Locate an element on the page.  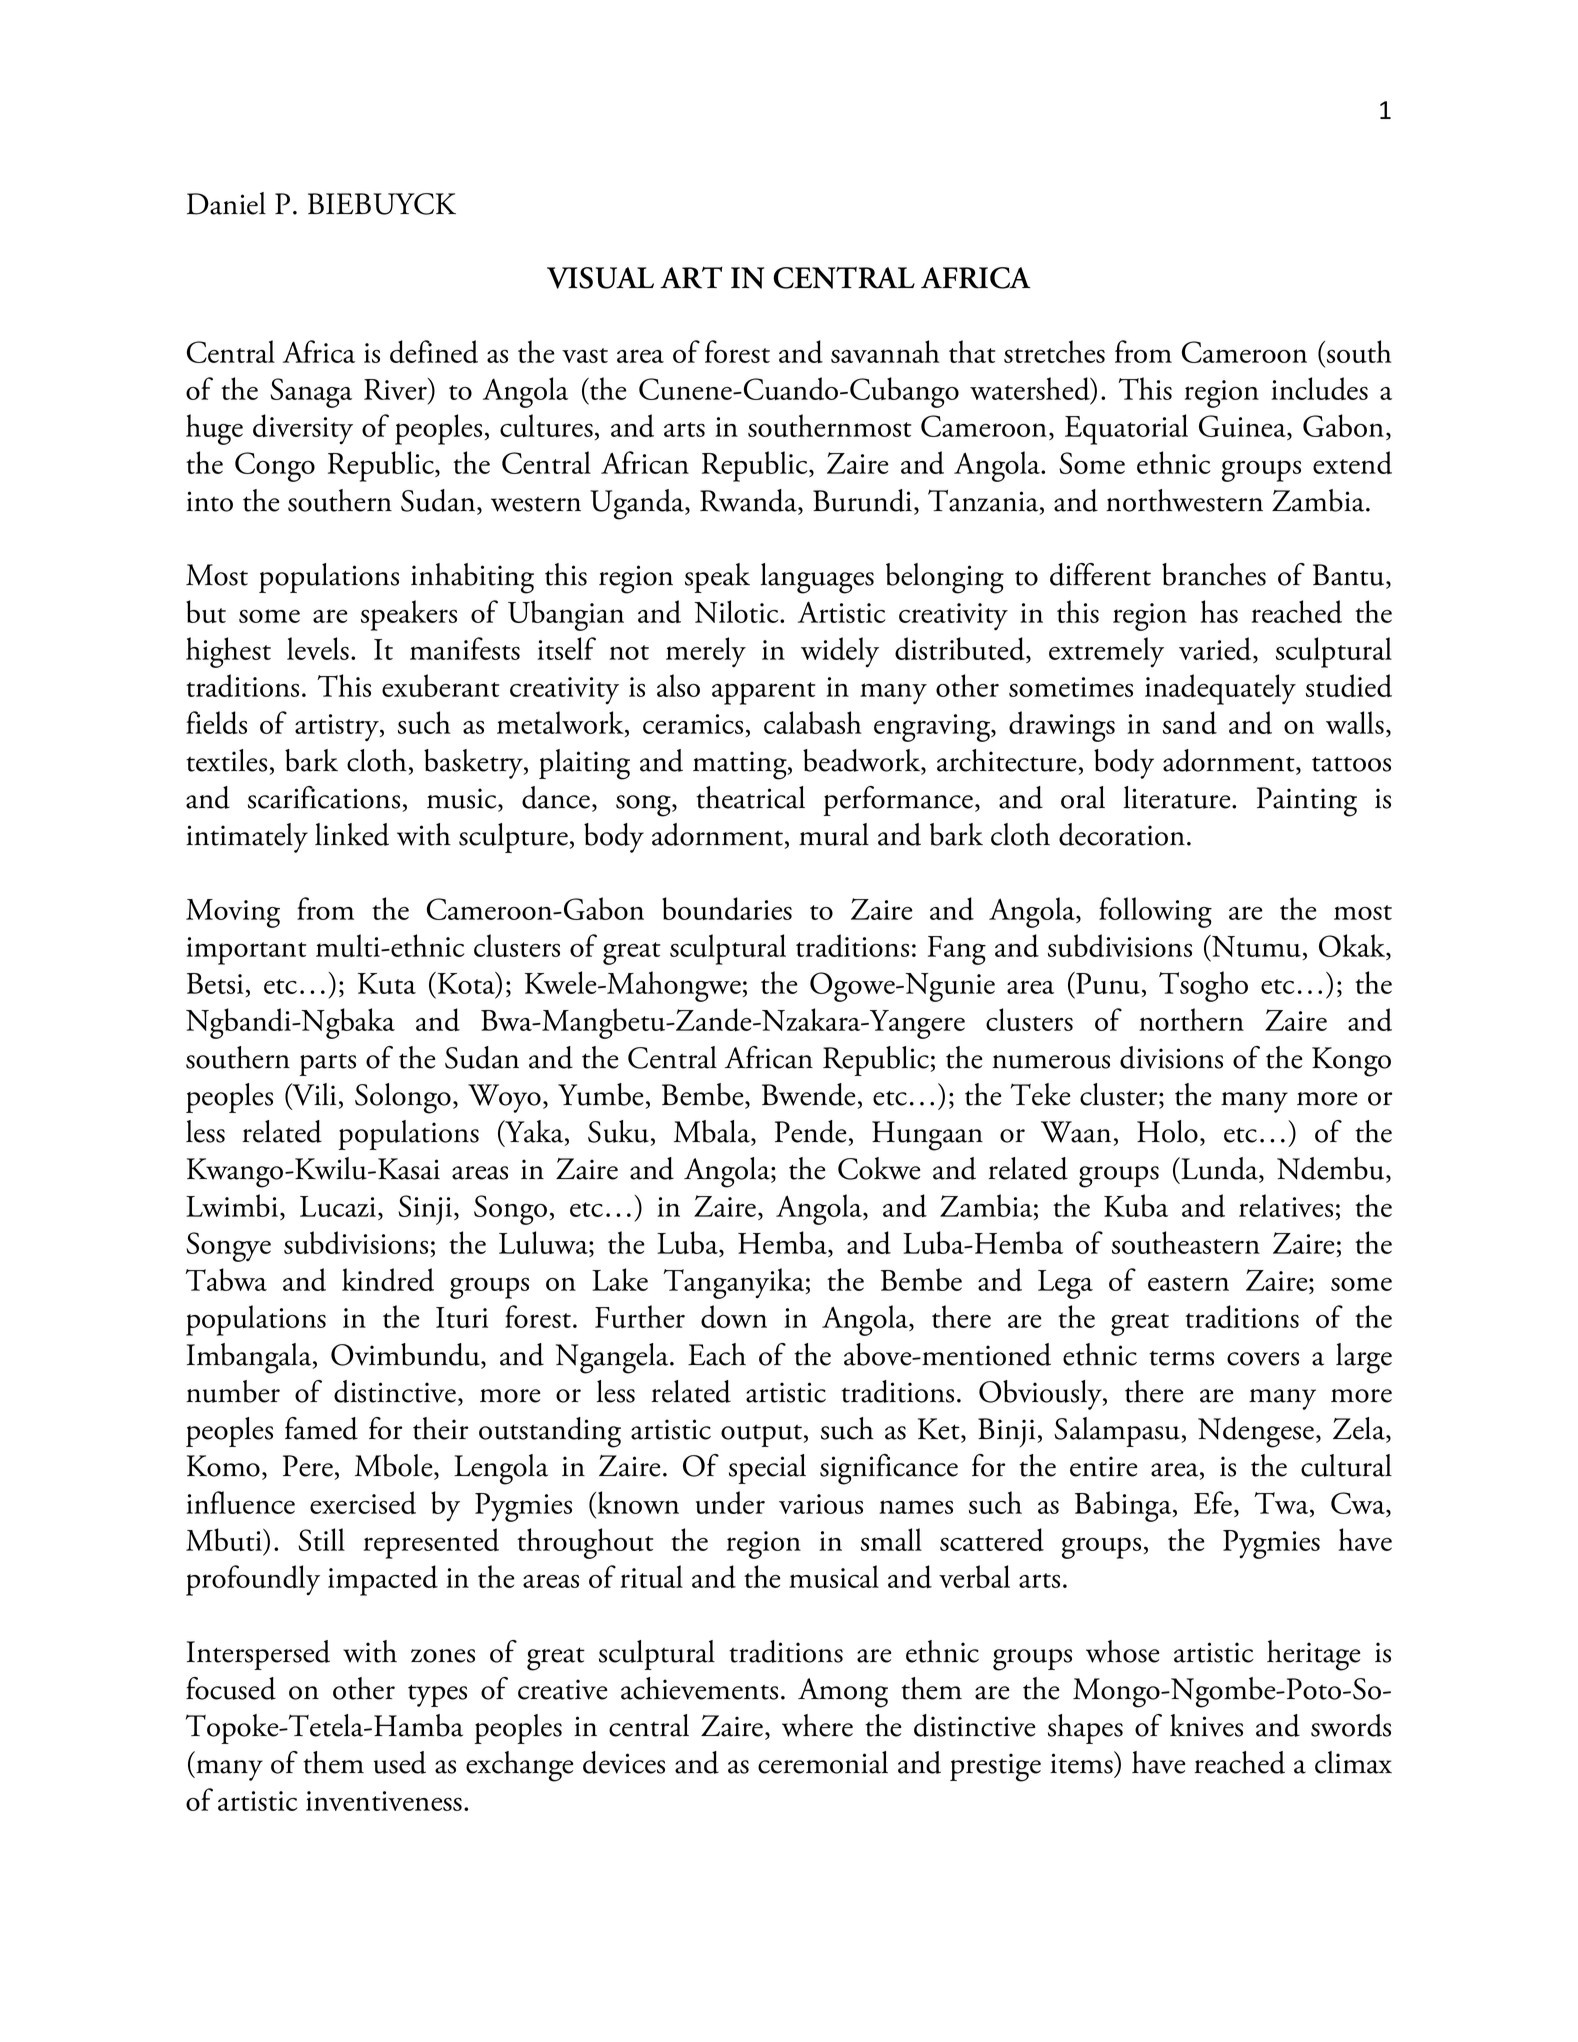
northern is located at coordinates (1191, 1019).
